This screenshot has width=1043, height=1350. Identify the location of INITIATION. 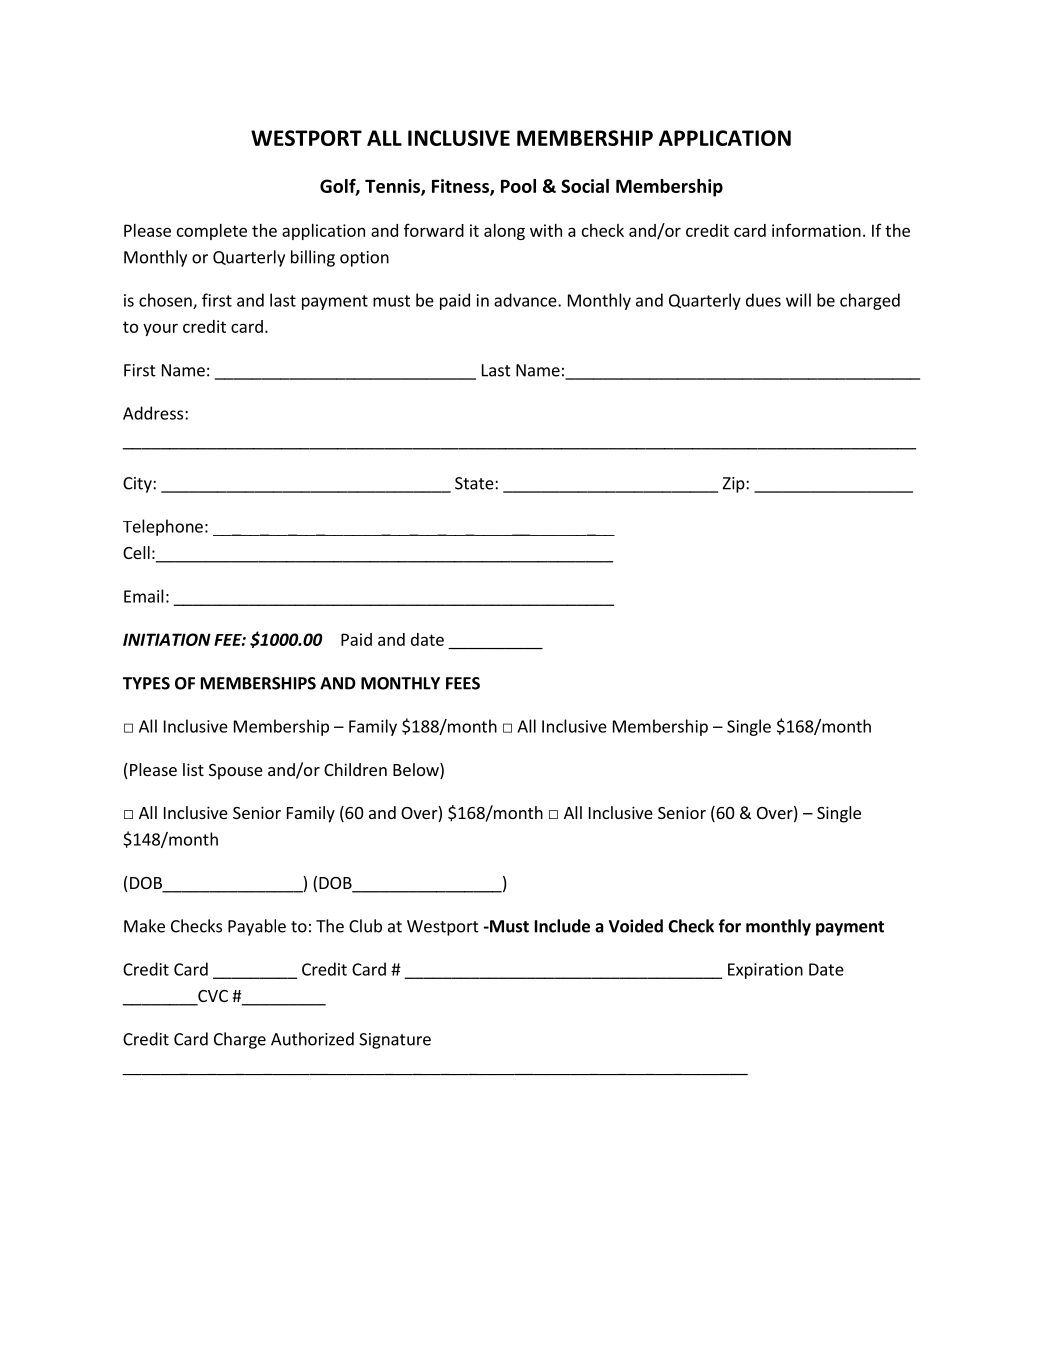
(167, 639).
